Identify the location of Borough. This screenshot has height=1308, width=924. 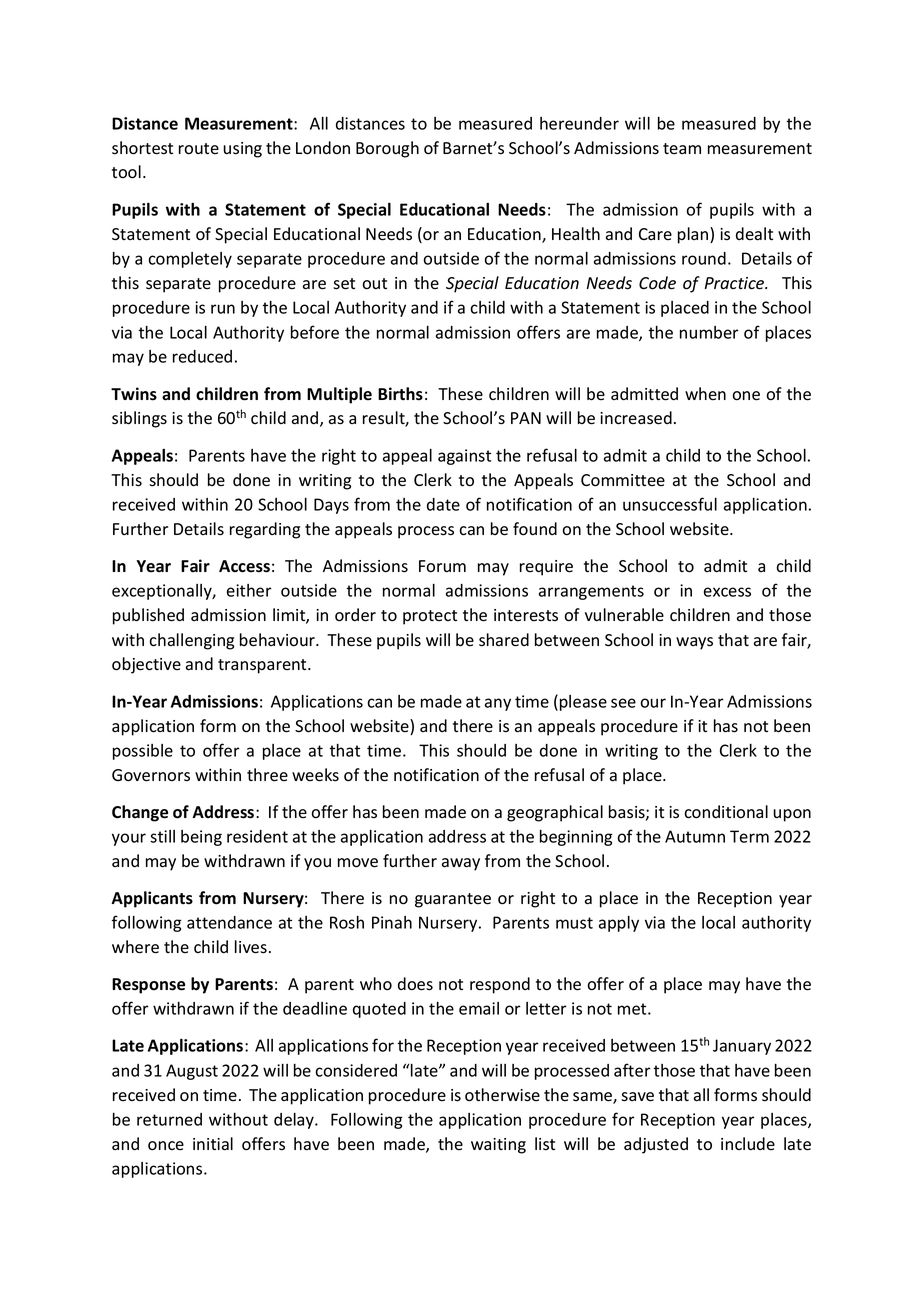
(387, 149).
